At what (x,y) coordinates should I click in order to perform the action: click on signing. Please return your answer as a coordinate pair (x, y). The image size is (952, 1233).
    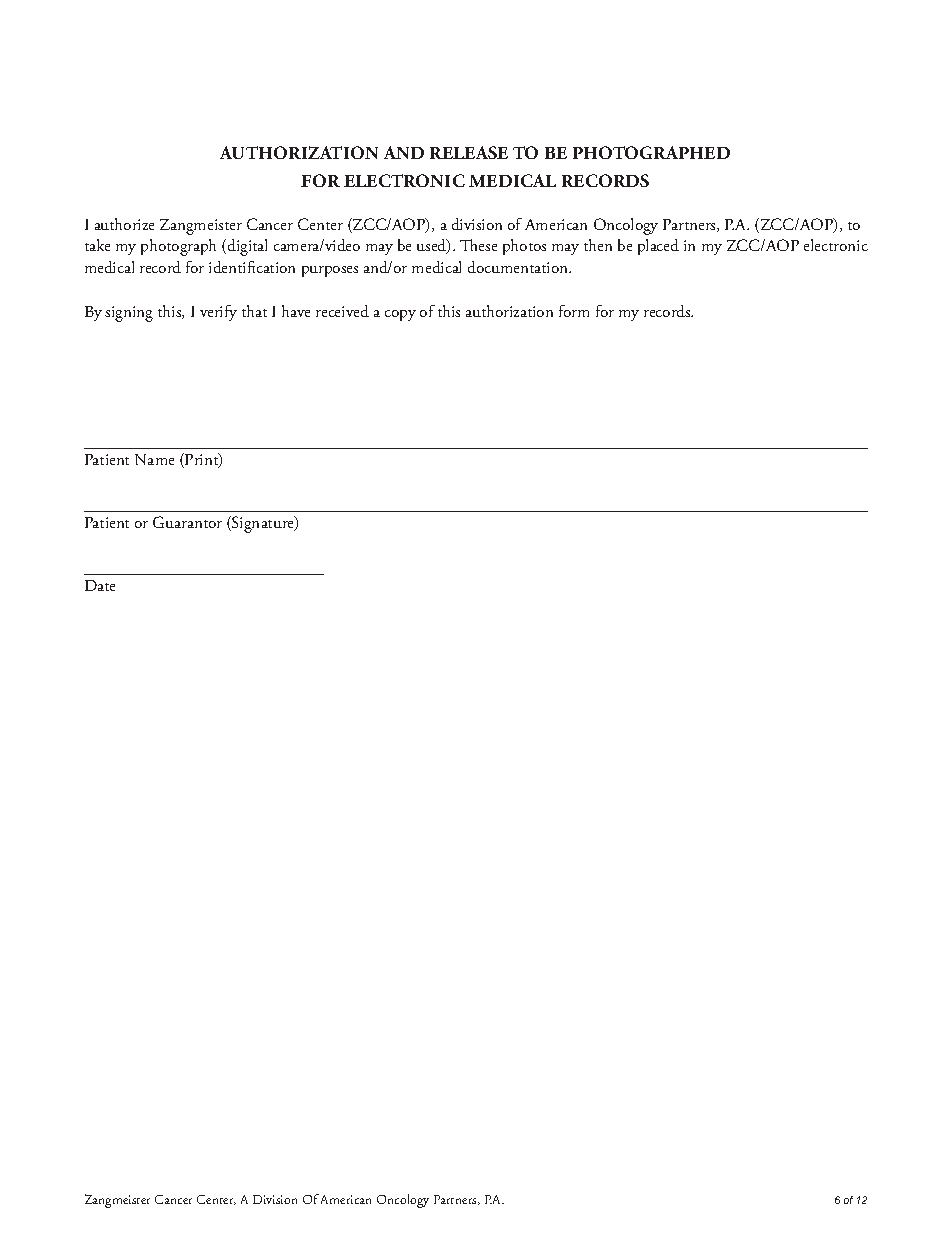
    Looking at the image, I should click on (129, 314).
